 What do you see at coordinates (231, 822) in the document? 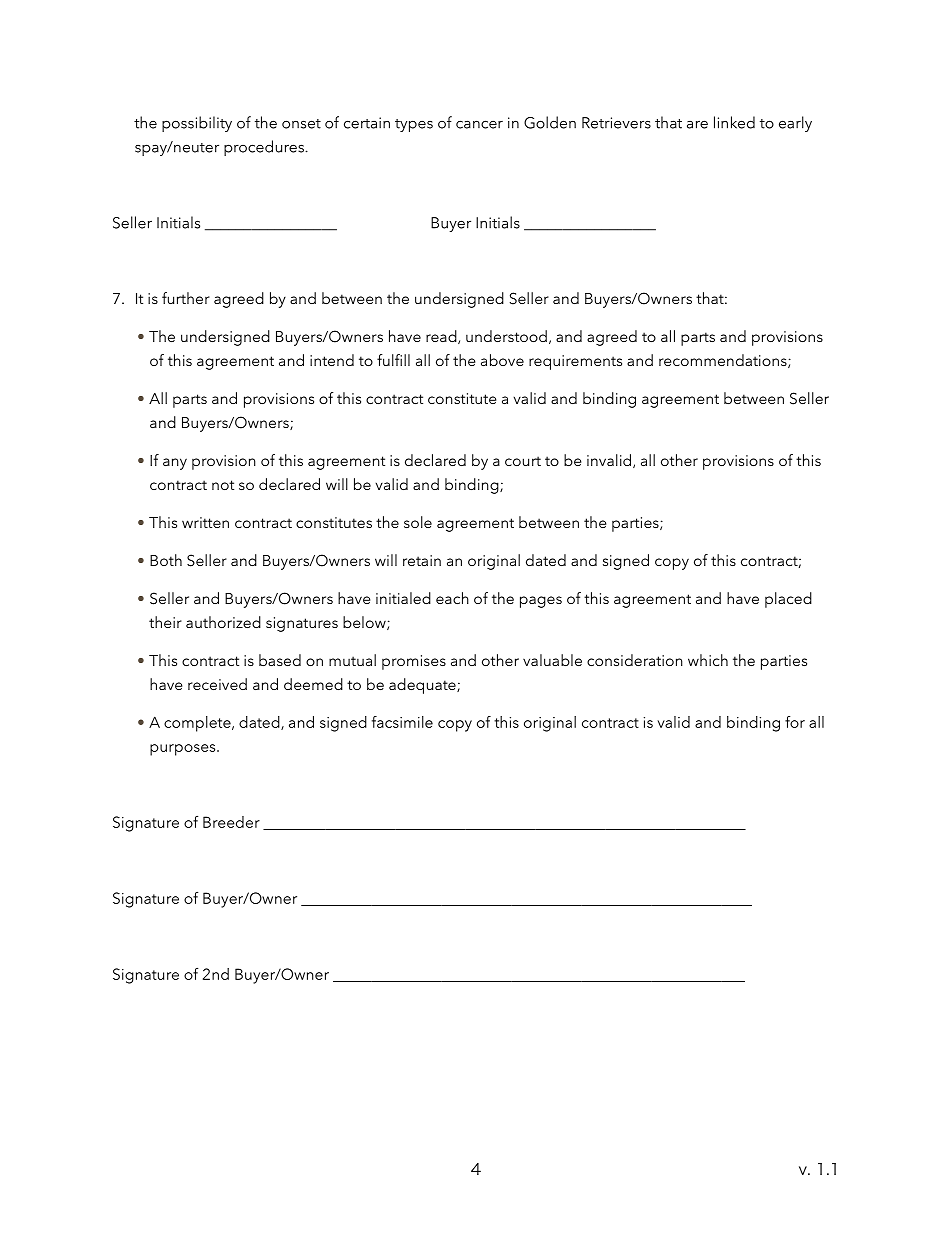
I see `Breeder` at bounding box center [231, 822].
